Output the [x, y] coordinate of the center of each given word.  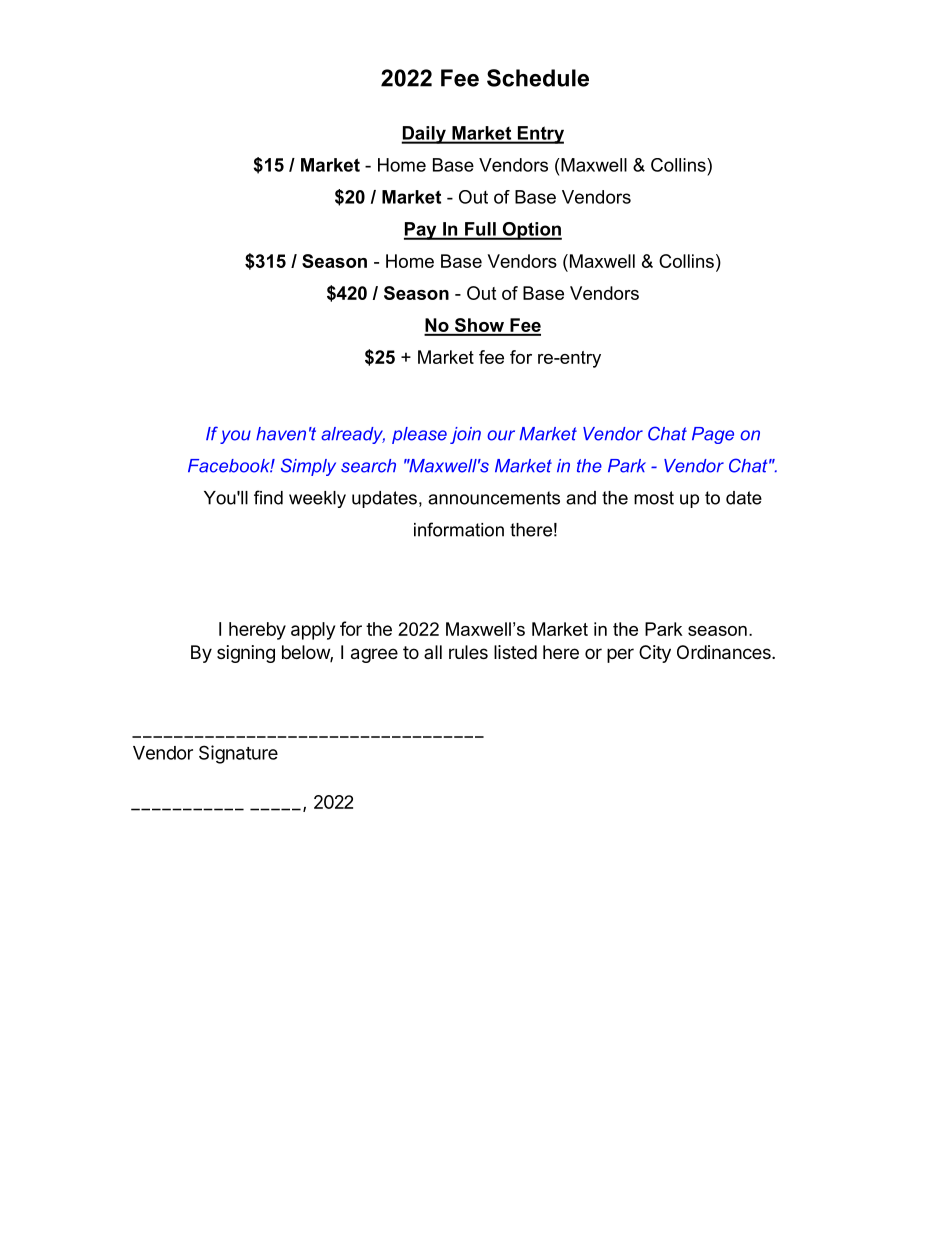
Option [531, 231]
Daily [424, 135]
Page [713, 435]
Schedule [538, 78]
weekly [317, 499]
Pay [421, 231]
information [459, 529]
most [654, 498]
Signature [238, 754]
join [465, 435]
